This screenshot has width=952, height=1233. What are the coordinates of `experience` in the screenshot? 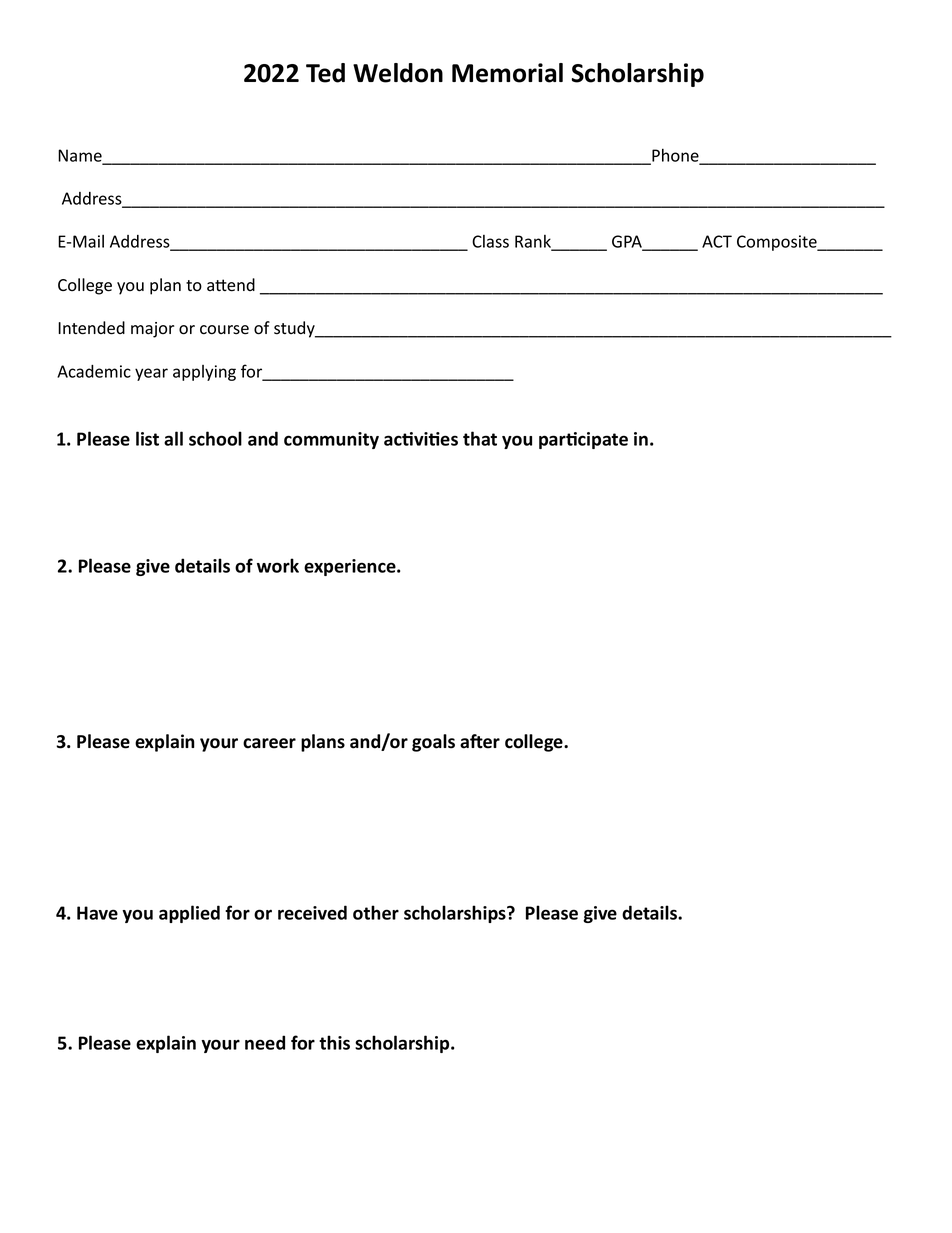 It's located at (351, 567).
